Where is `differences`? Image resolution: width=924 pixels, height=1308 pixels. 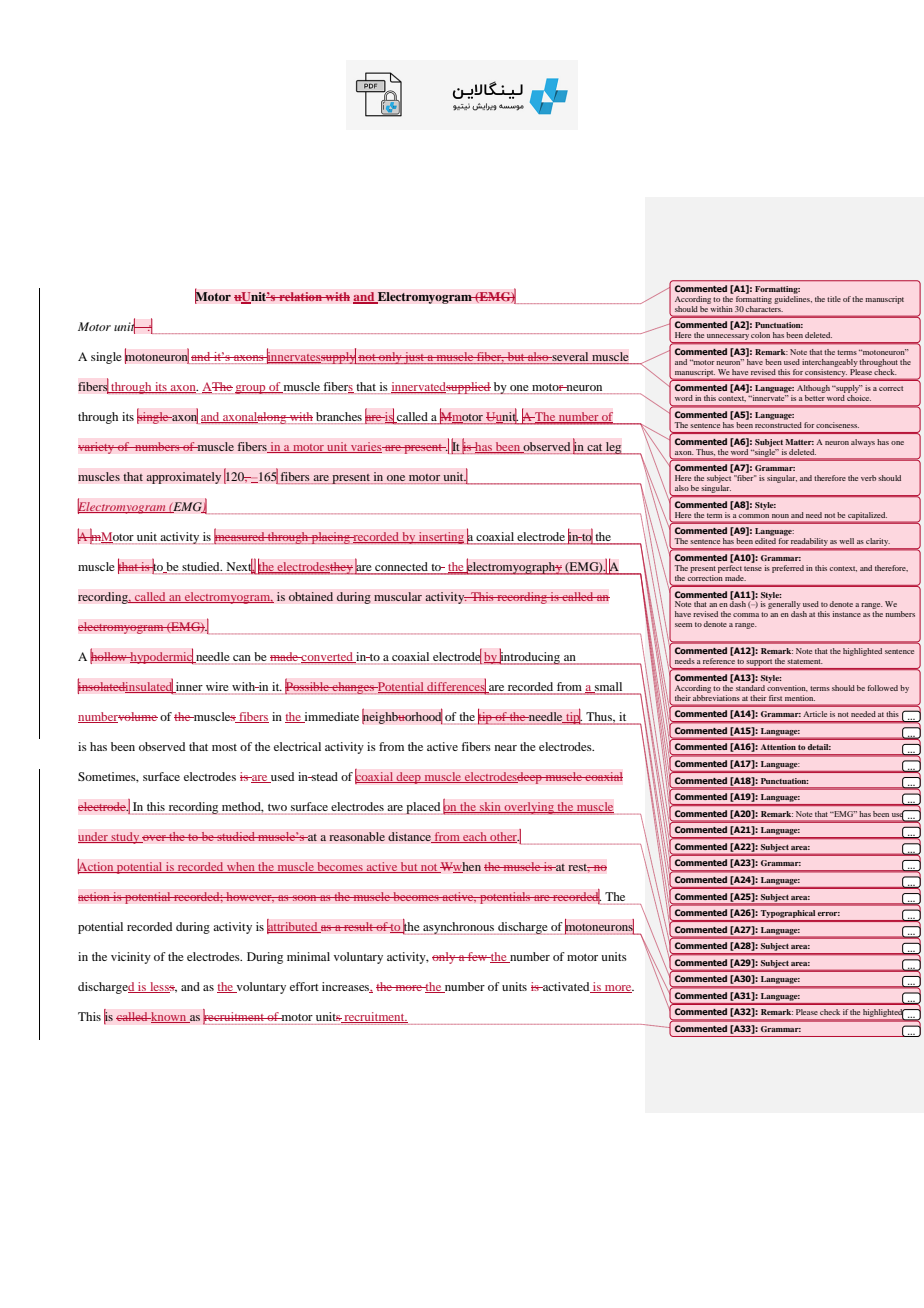
differences is located at coordinates (456, 686).
